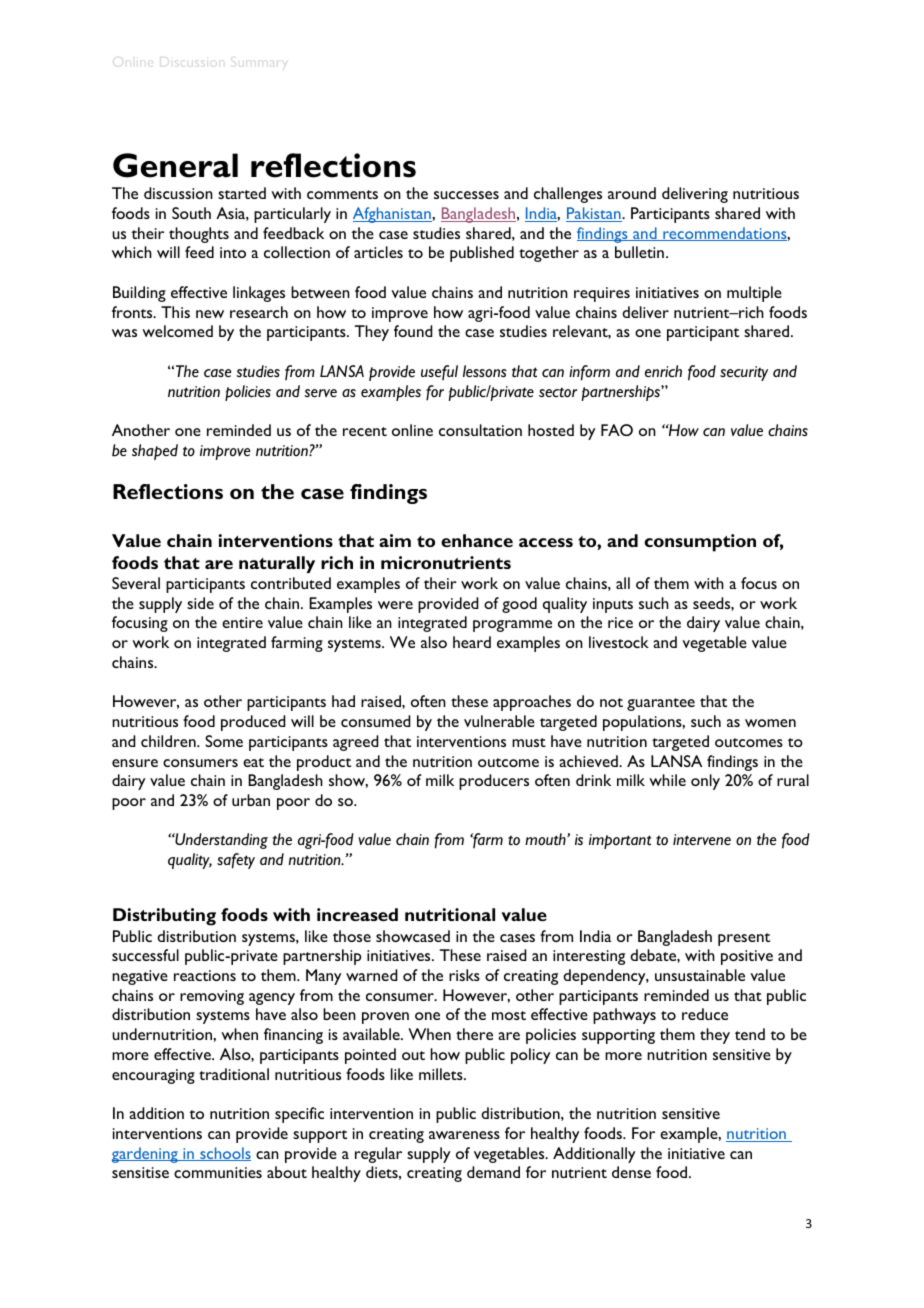 The width and height of the screenshot is (924, 1308). What do you see at coordinates (224, 1154) in the screenshot?
I see `schools` at bounding box center [224, 1154].
